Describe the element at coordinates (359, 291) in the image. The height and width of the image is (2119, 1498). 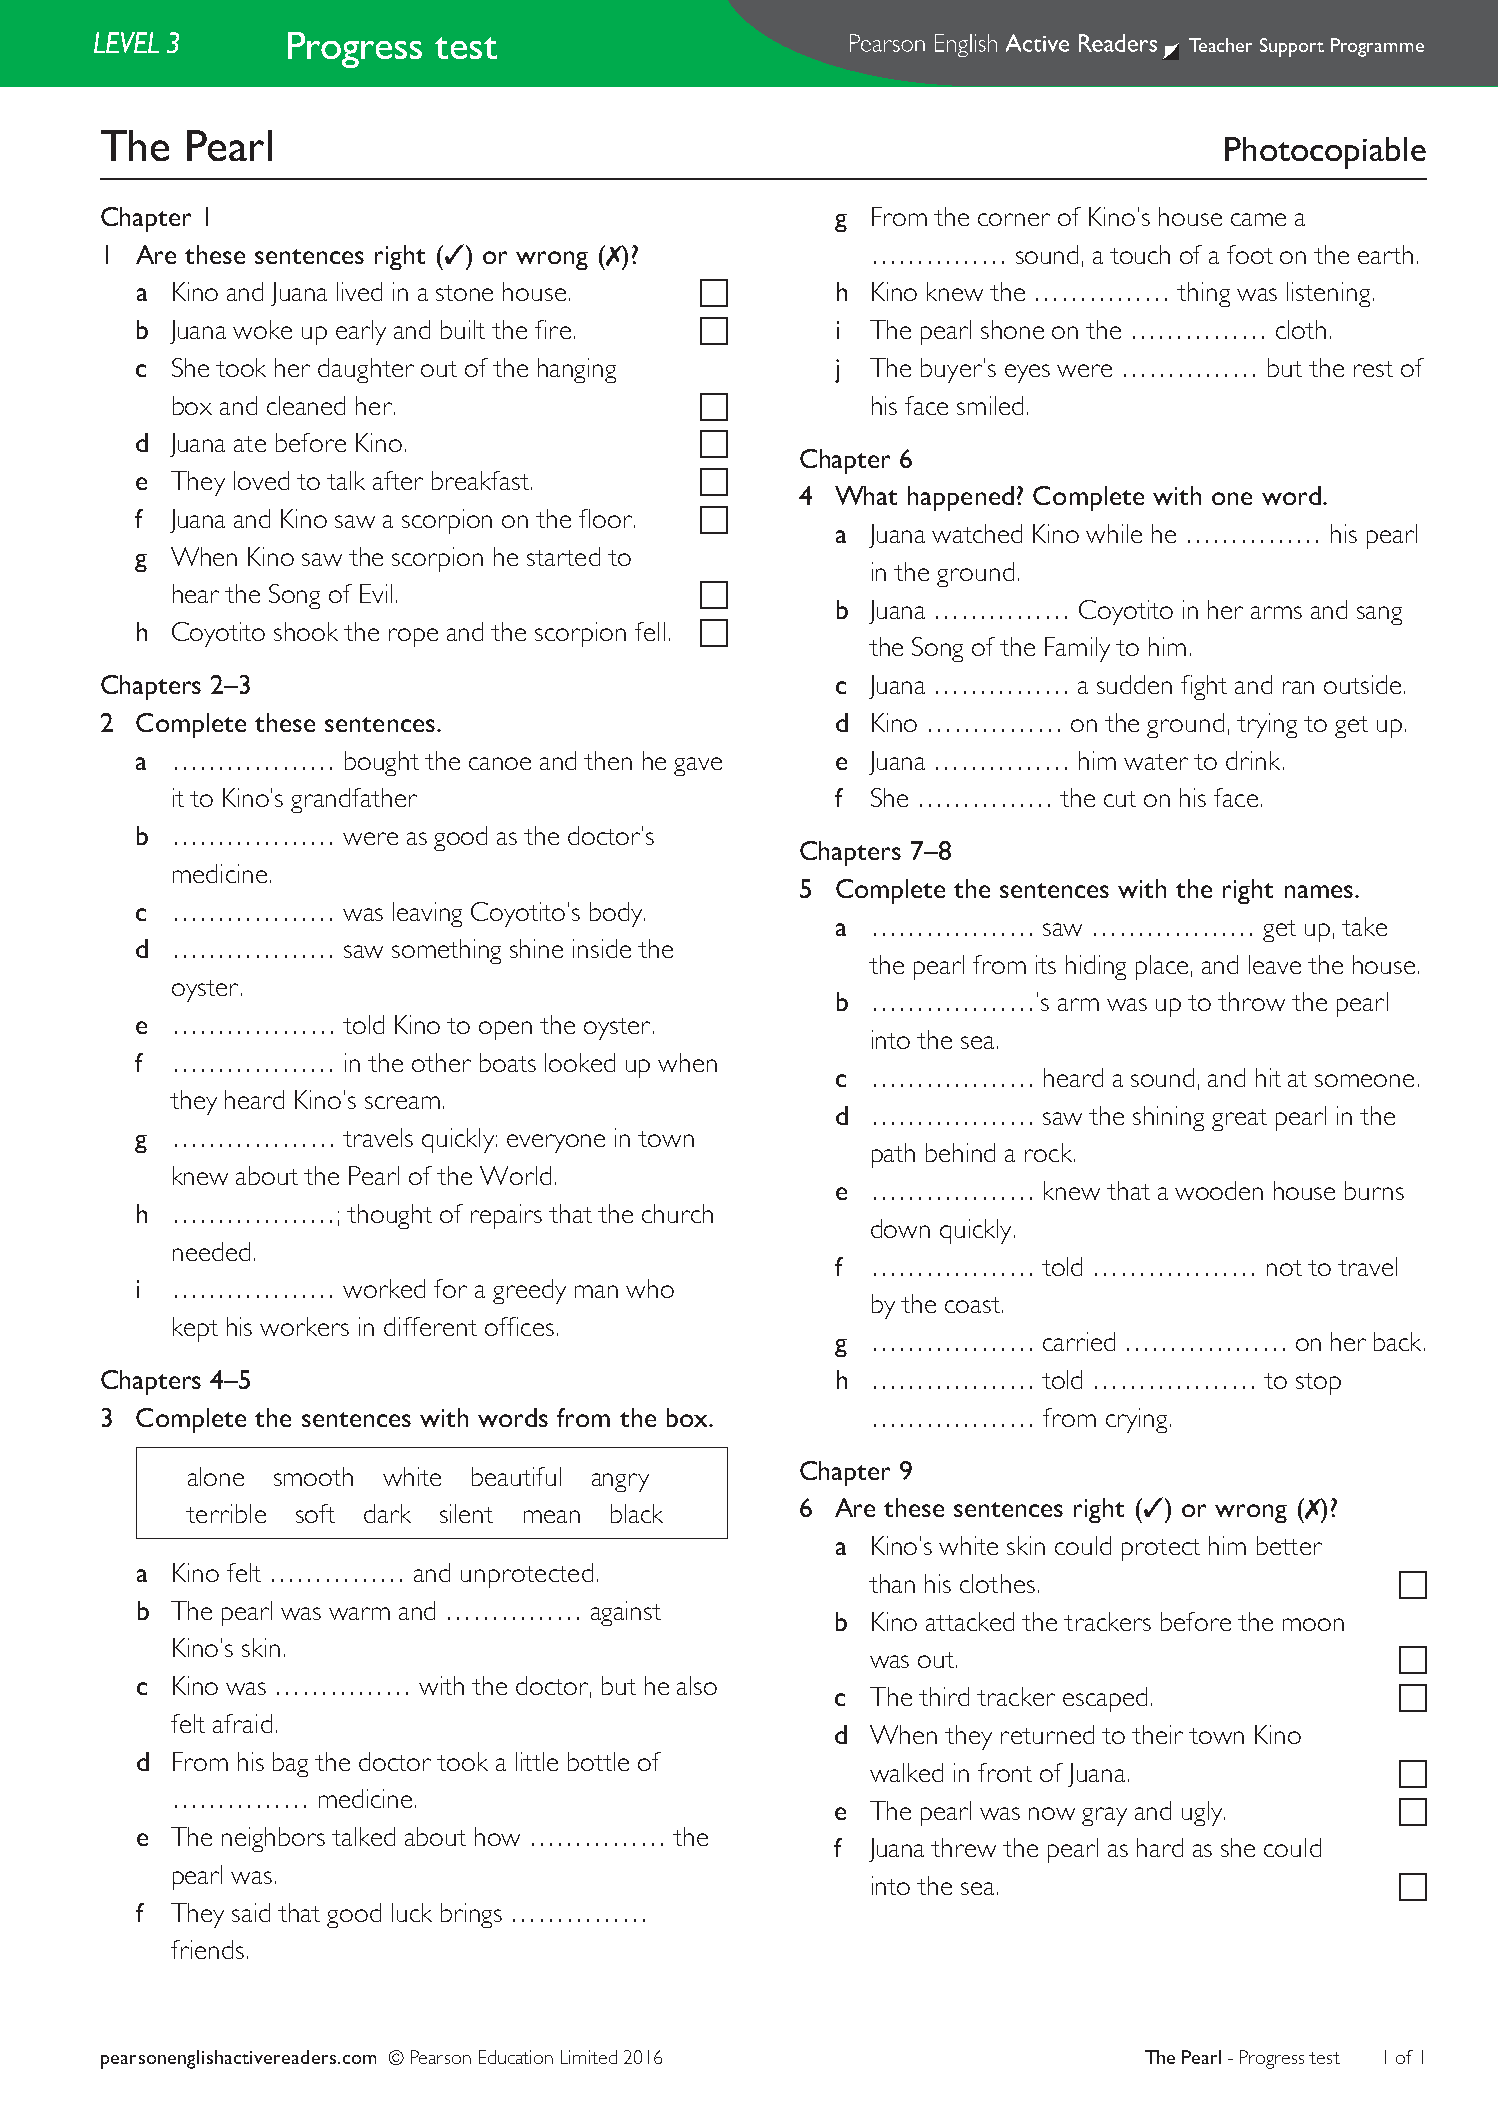
I see `lived` at that location.
